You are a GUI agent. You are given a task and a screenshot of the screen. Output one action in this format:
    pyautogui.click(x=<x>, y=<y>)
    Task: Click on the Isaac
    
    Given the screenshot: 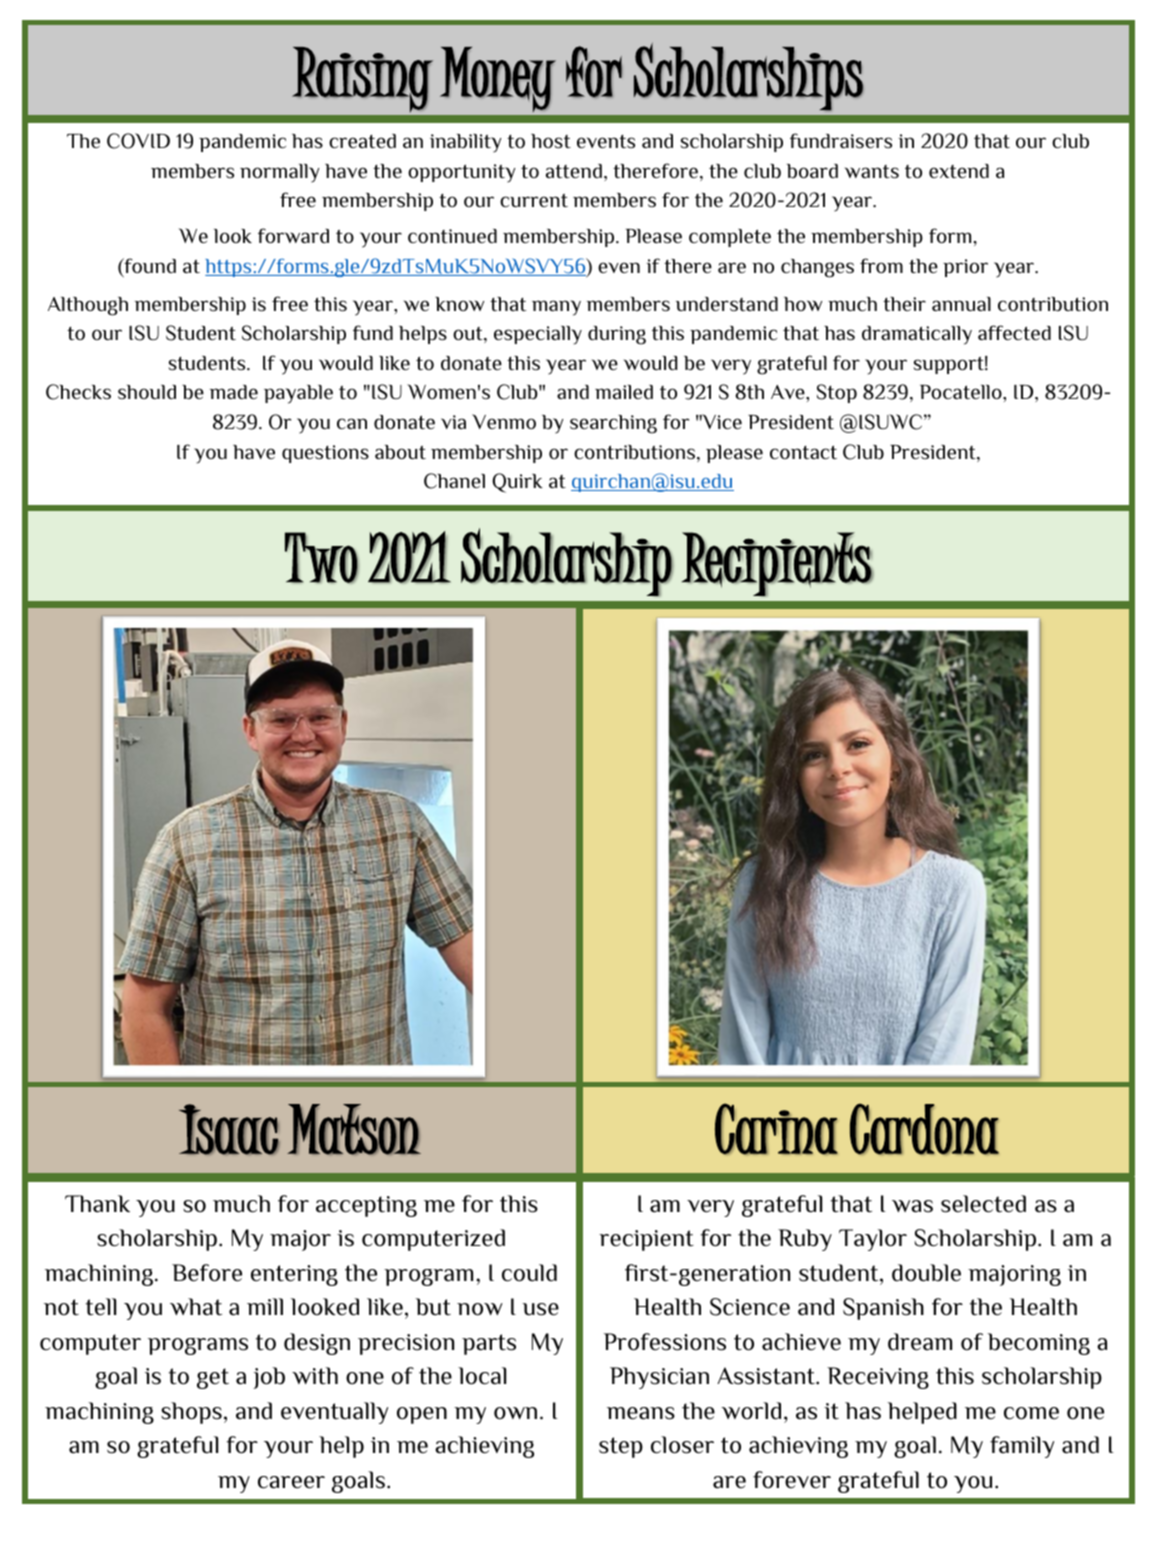 What is the action you would take?
    pyautogui.click(x=229, y=1129)
